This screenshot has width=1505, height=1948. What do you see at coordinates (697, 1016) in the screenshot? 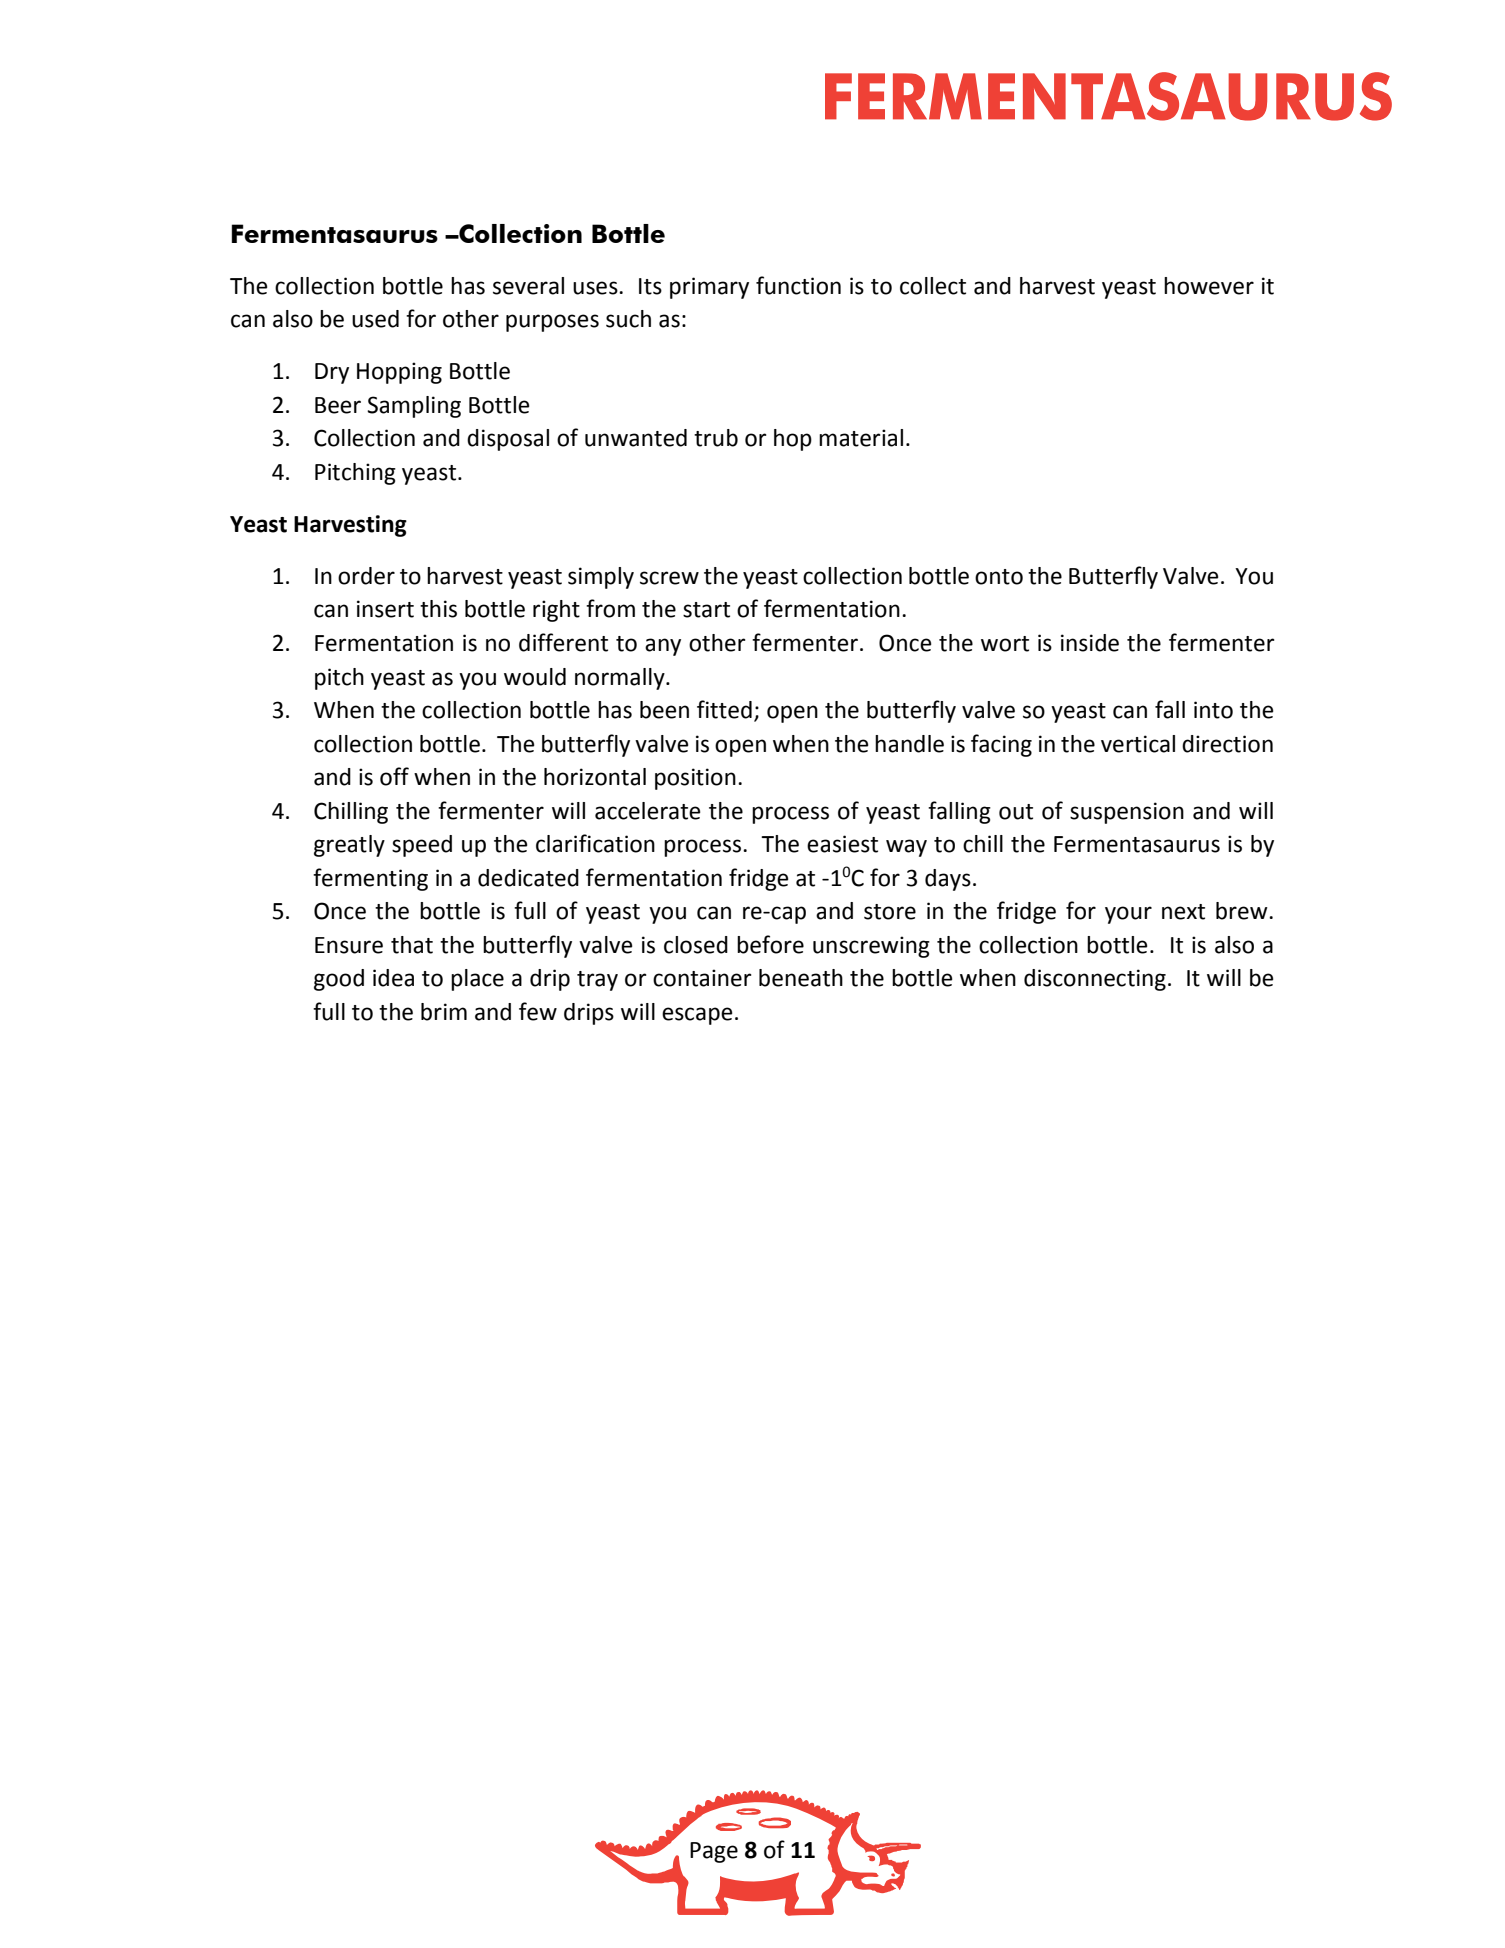
I see `escape` at bounding box center [697, 1016].
